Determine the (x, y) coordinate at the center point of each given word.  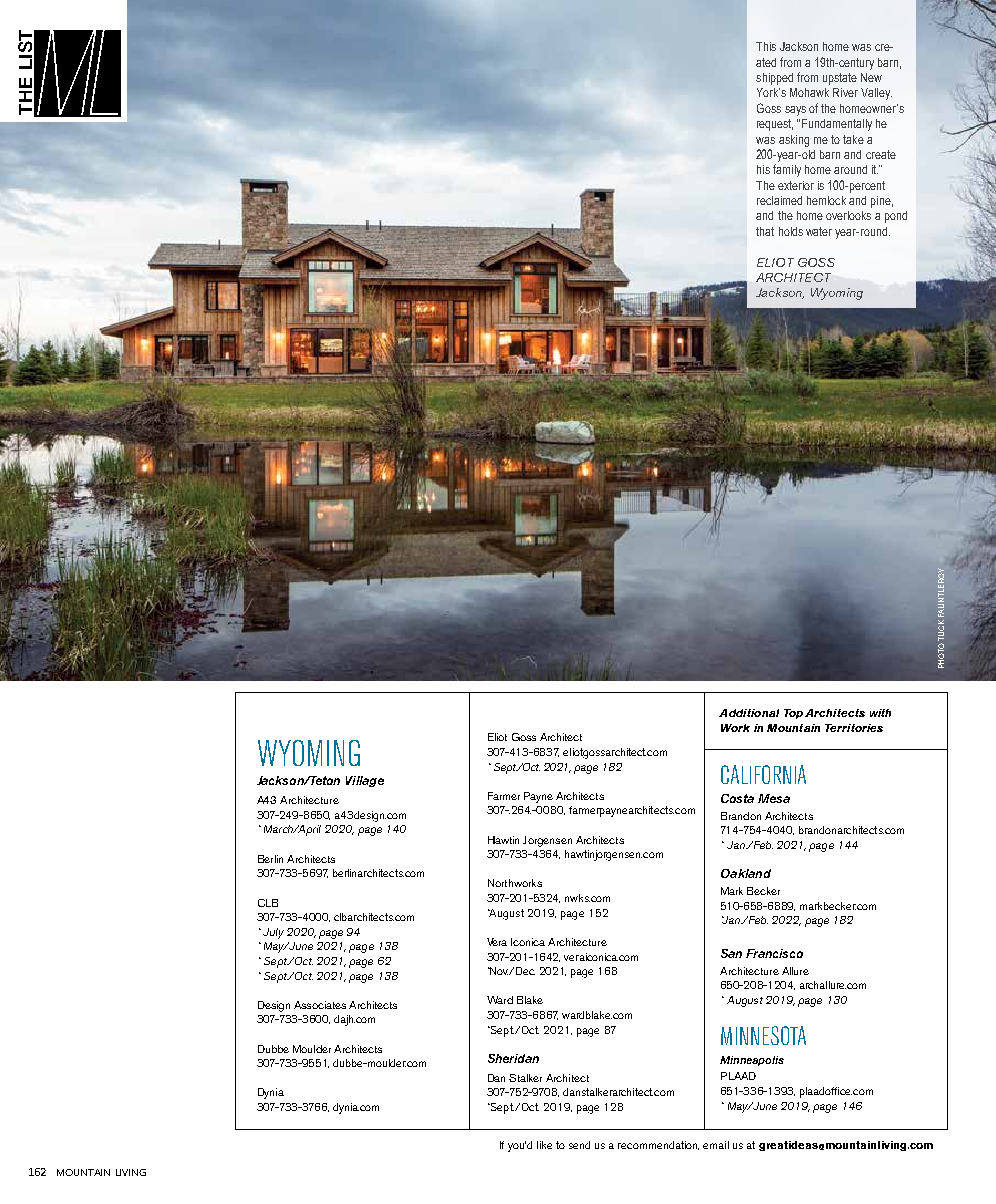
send (579, 1145)
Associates (320, 1005)
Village (365, 781)
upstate (840, 79)
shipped (774, 79)
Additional (749, 713)
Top (793, 714)
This (766, 46)
